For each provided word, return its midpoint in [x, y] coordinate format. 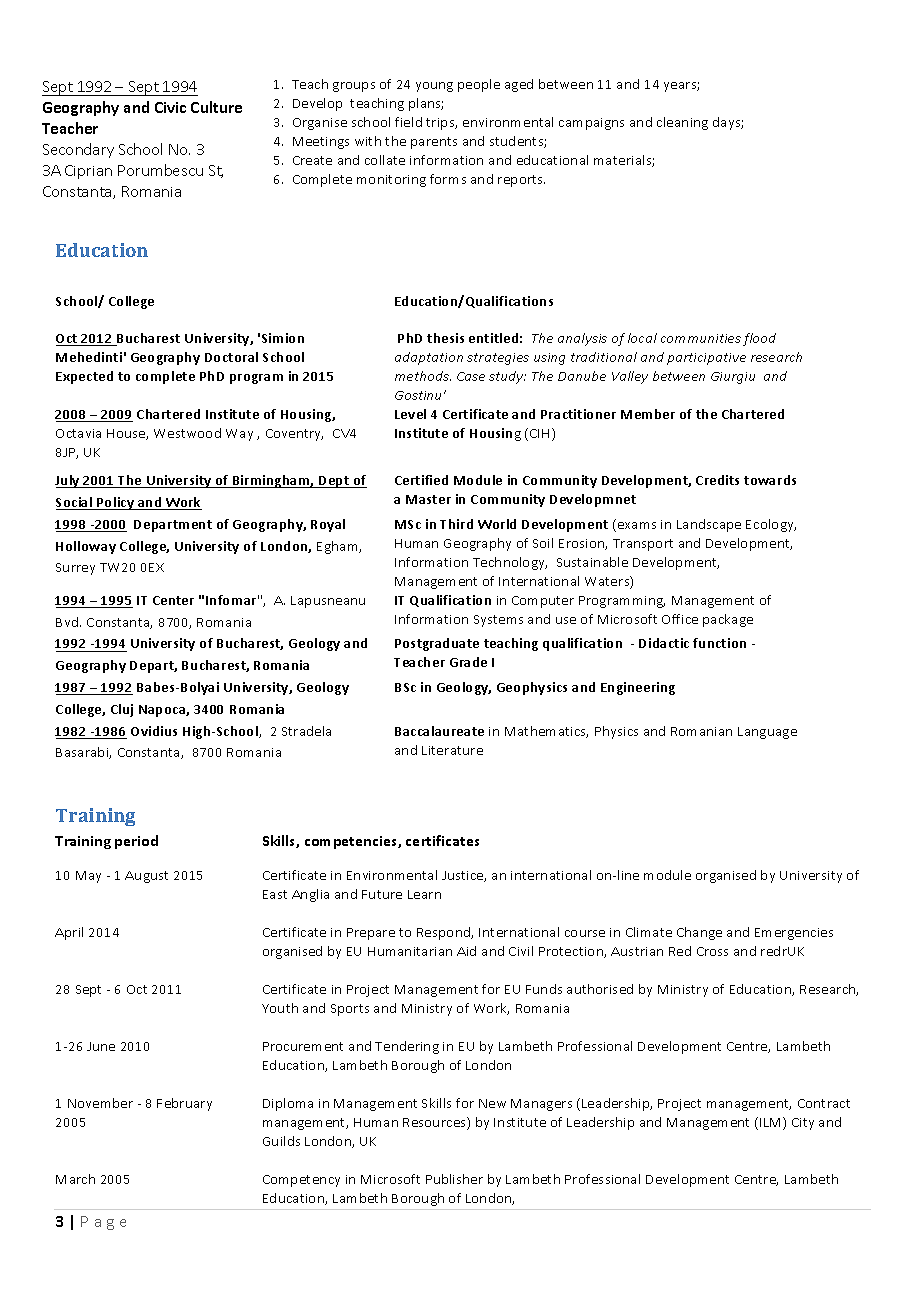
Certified [421, 480]
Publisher [454, 1179]
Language [767, 733]
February [184, 1104]
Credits [717, 480]
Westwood [187, 433]
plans [426, 104]
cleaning [682, 123]
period [136, 842]
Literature [452, 750]
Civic [170, 107]
